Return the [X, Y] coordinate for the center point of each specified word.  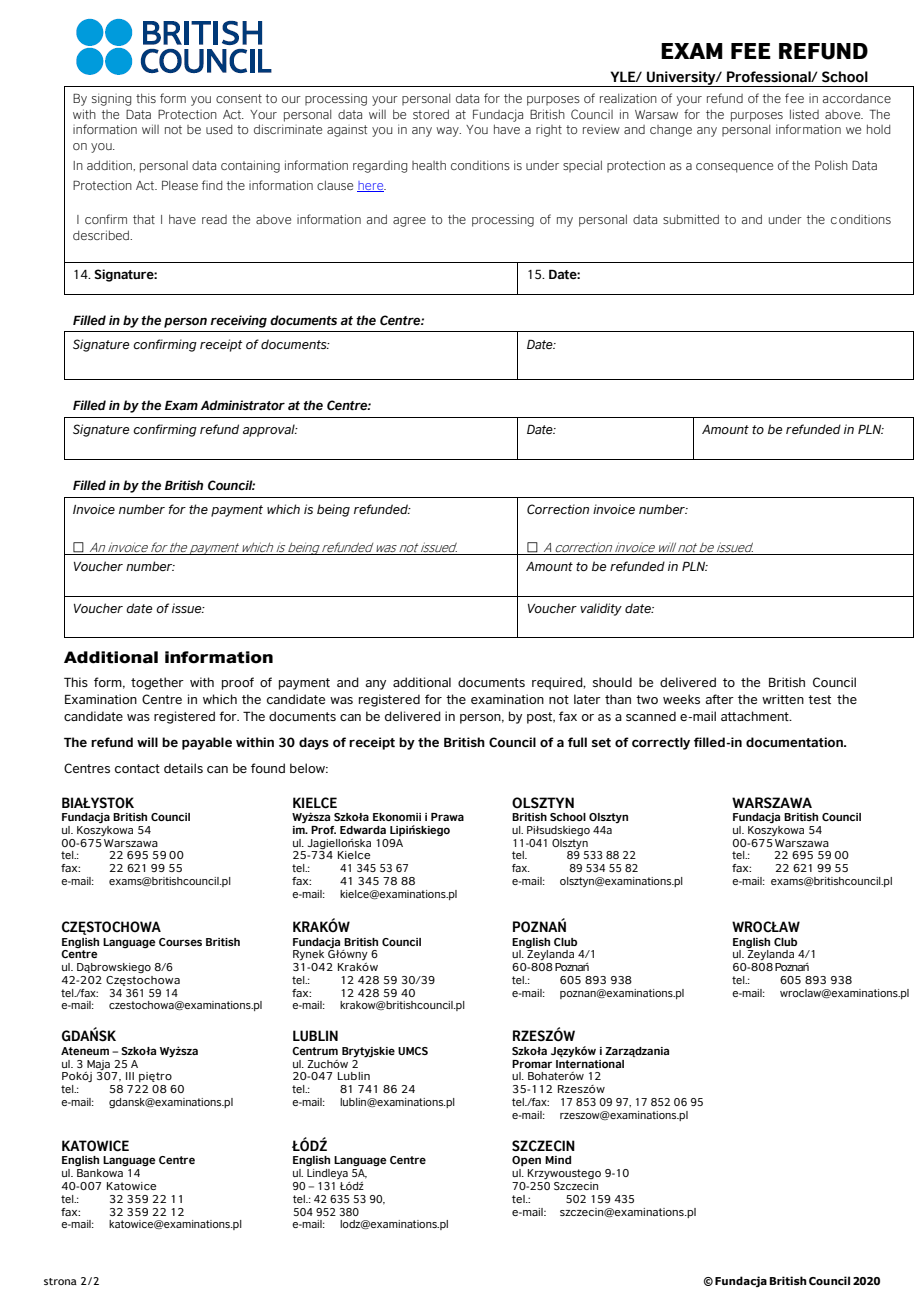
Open [526, 1161]
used [219, 129]
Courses [180, 942]
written [783, 699]
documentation [795, 742]
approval [270, 430]
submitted [691, 219]
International [590, 1062]
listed [804, 114]
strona [60, 1281]
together [157, 683]
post [541, 718]
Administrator [243, 405]
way [448, 132]
